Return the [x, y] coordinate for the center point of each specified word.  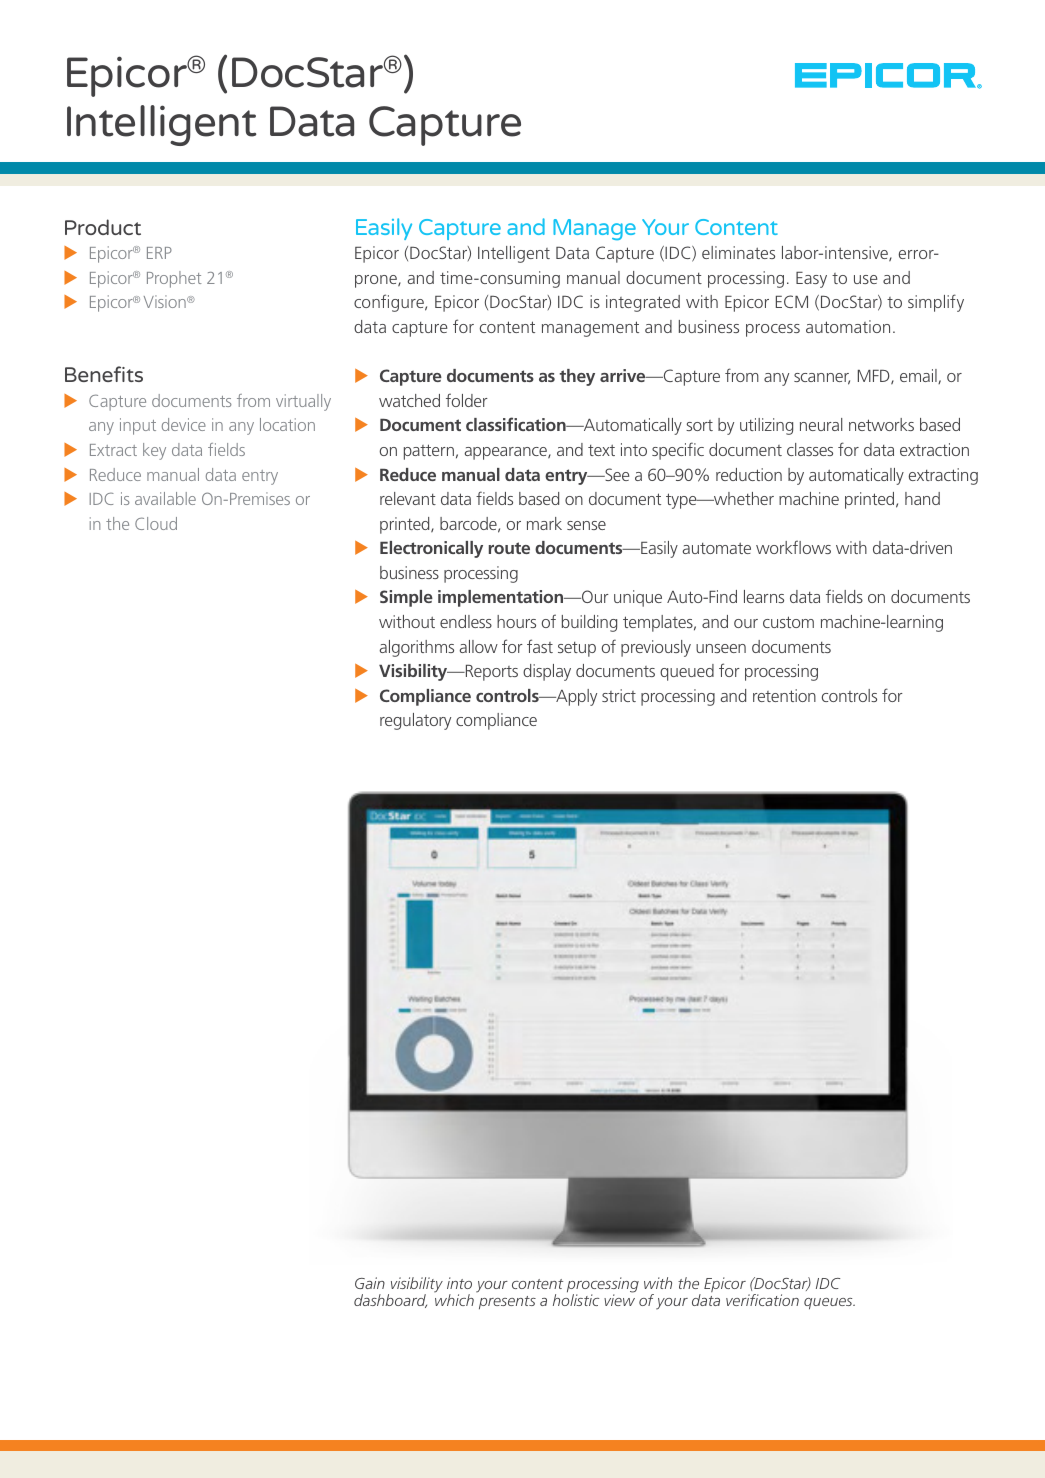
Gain [370, 1283]
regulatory [415, 721]
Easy [811, 280]
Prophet [174, 279]
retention [784, 695]
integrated [643, 303]
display [547, 672]
